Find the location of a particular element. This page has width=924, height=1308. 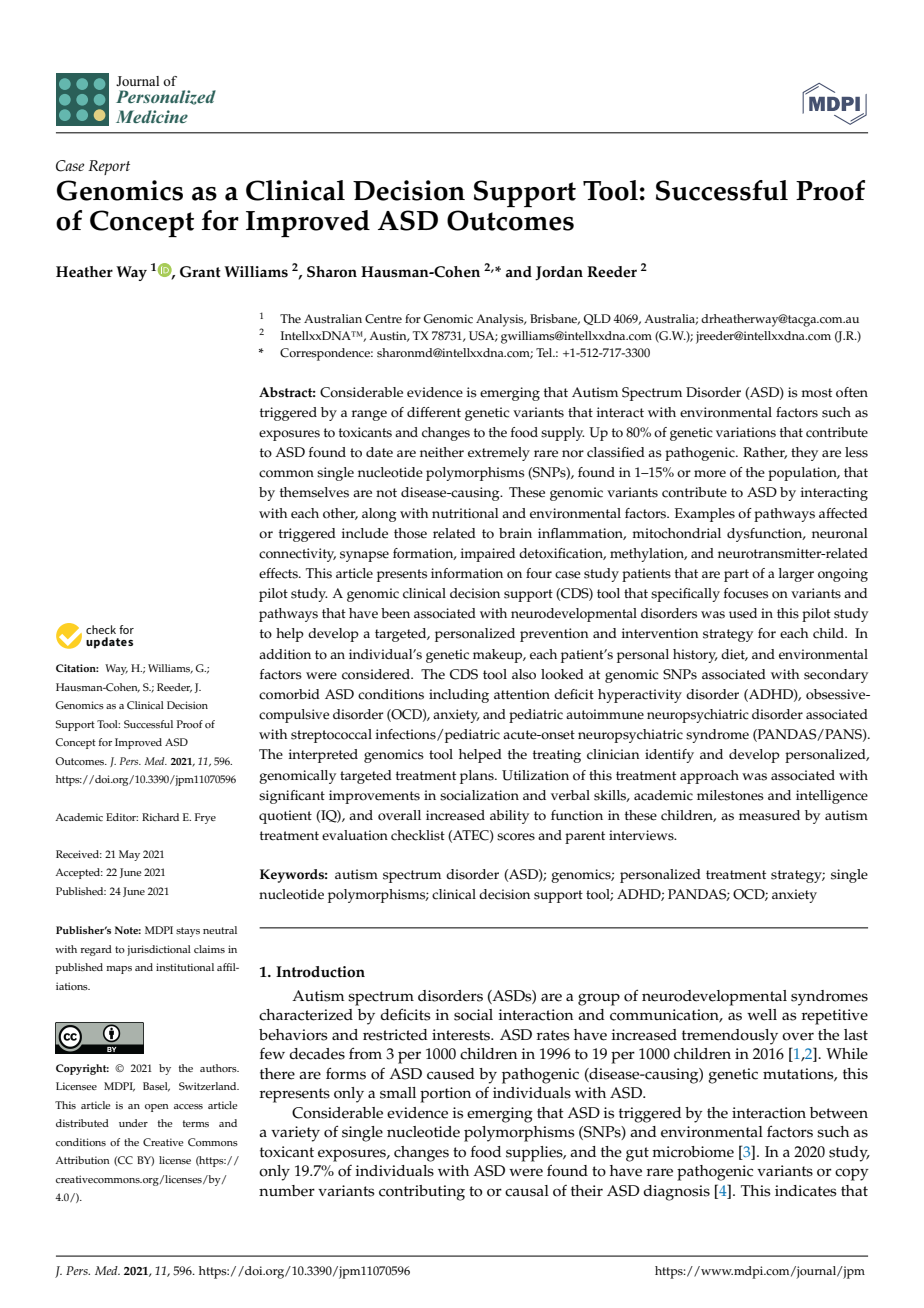

QLD is located at coordinates (597, 319).
